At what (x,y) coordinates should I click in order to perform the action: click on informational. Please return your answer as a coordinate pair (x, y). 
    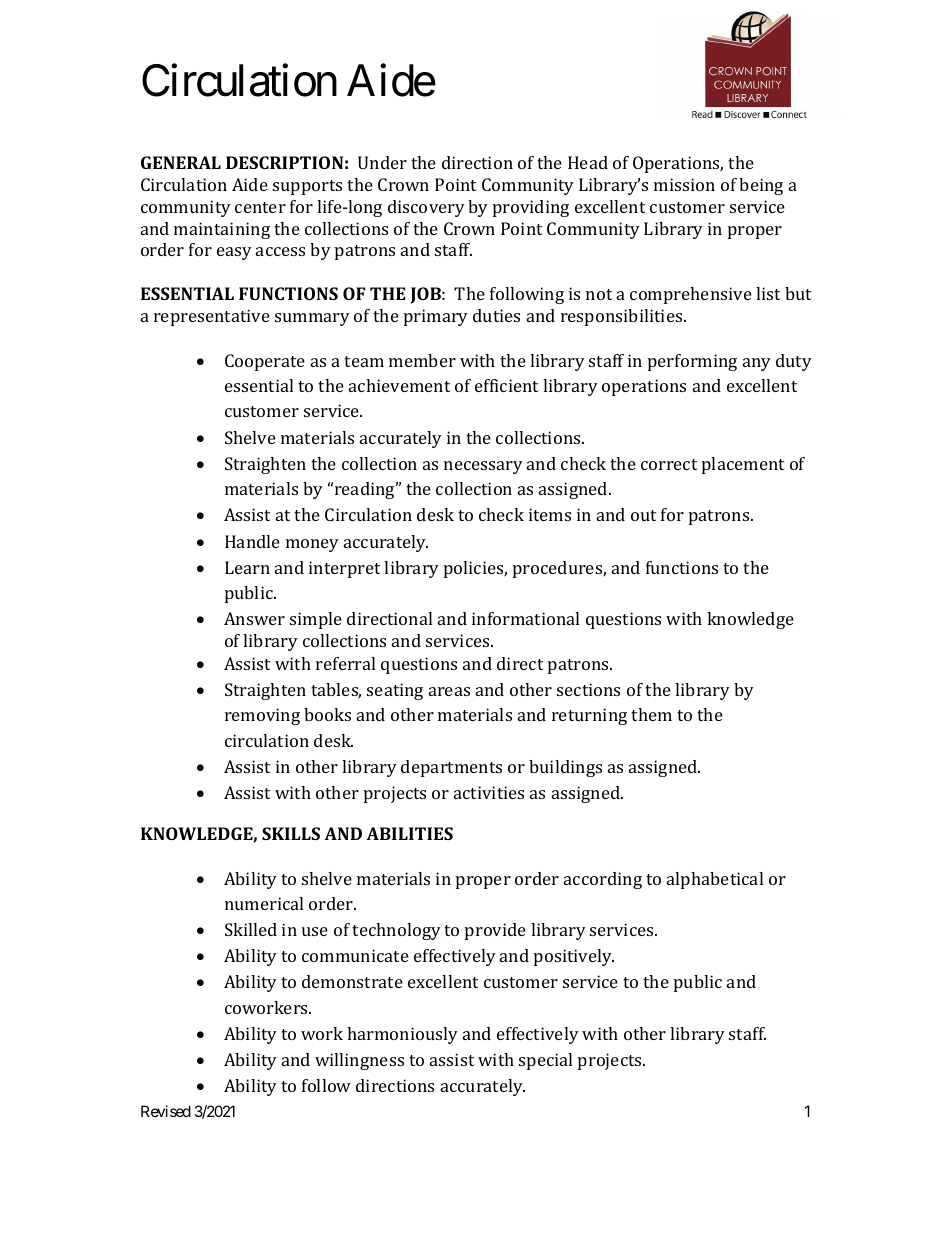
    Looking at the image, I should click on (525, 618).
